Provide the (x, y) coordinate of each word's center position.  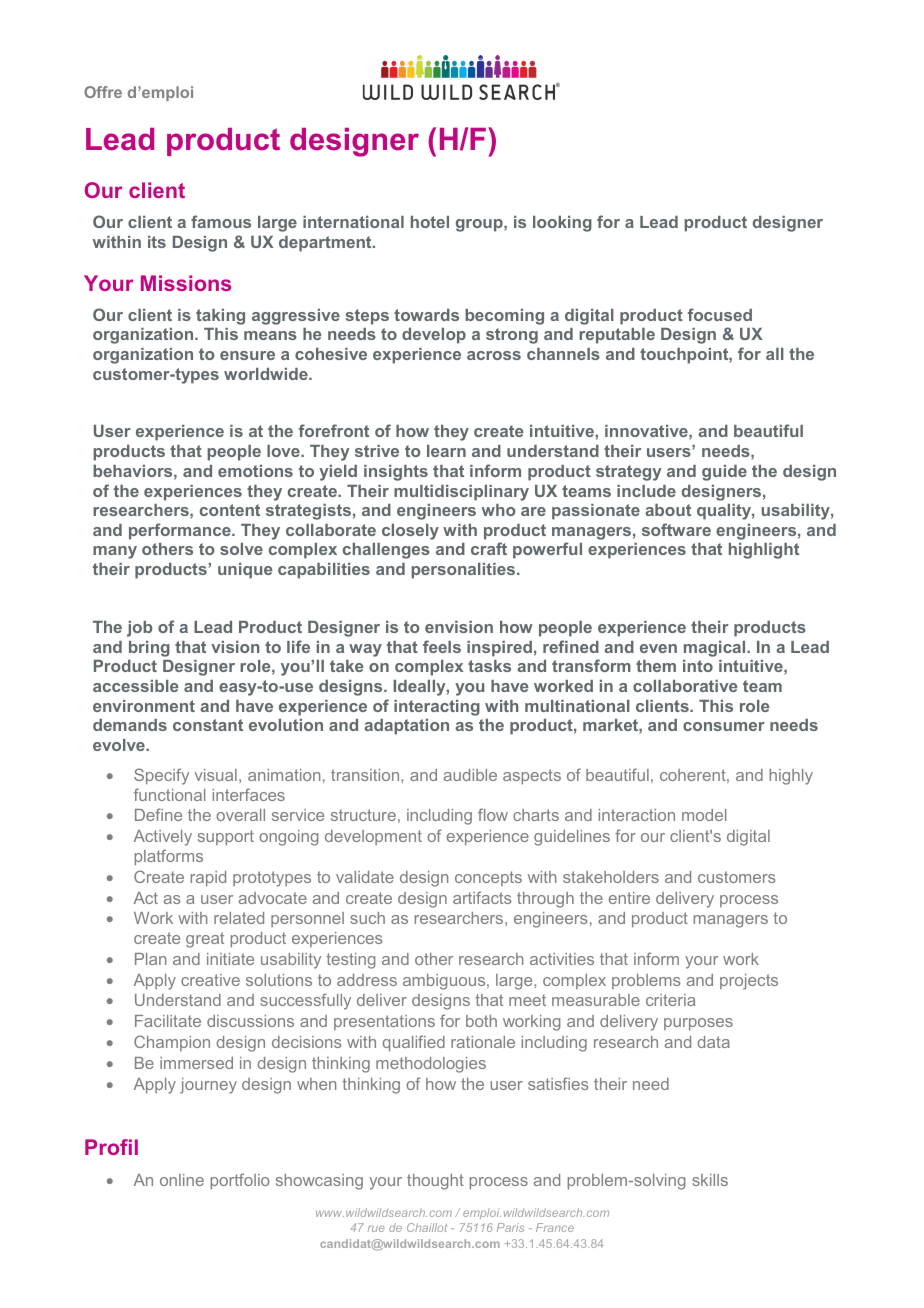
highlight (764, 551)
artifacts (482, 897)
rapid (208, 879)
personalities (464, 571)
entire (629, 898)
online (182, 1180)
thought (435, 1182)
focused (720, 314)
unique (245, 571)
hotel (430, 222)
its (157, 242)
